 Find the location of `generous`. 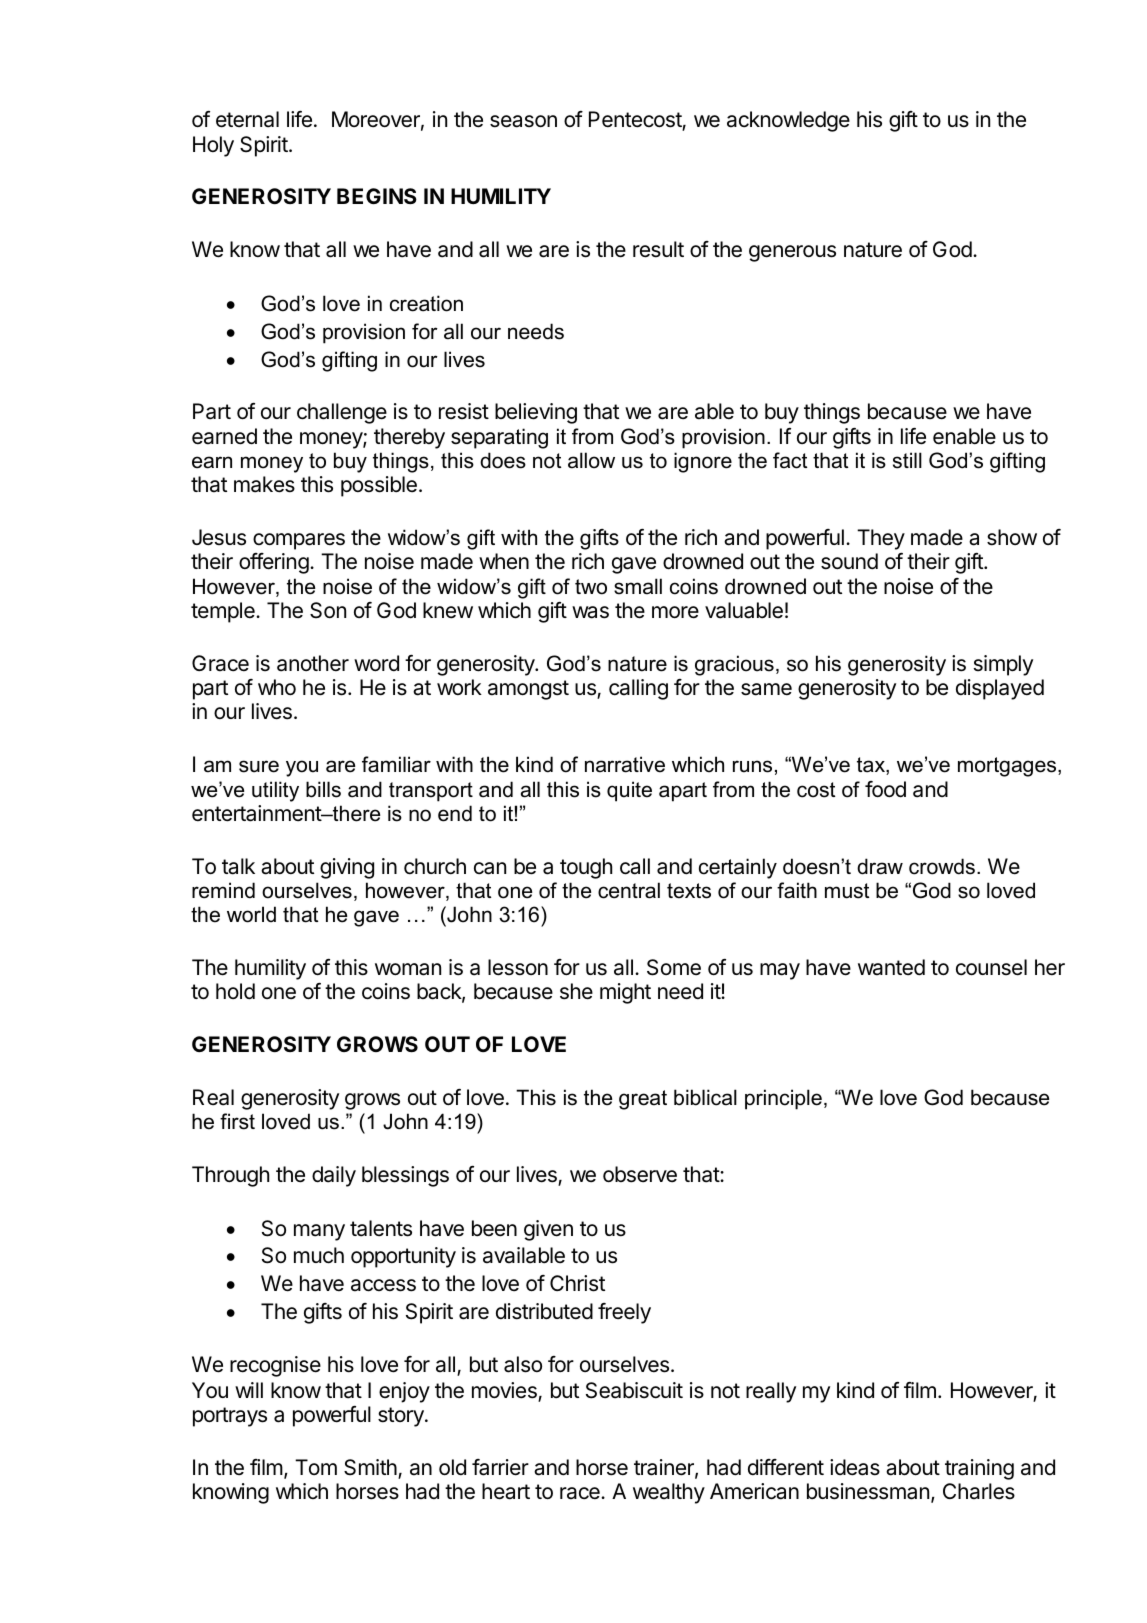

generous is located at coordinates (792, 253).
